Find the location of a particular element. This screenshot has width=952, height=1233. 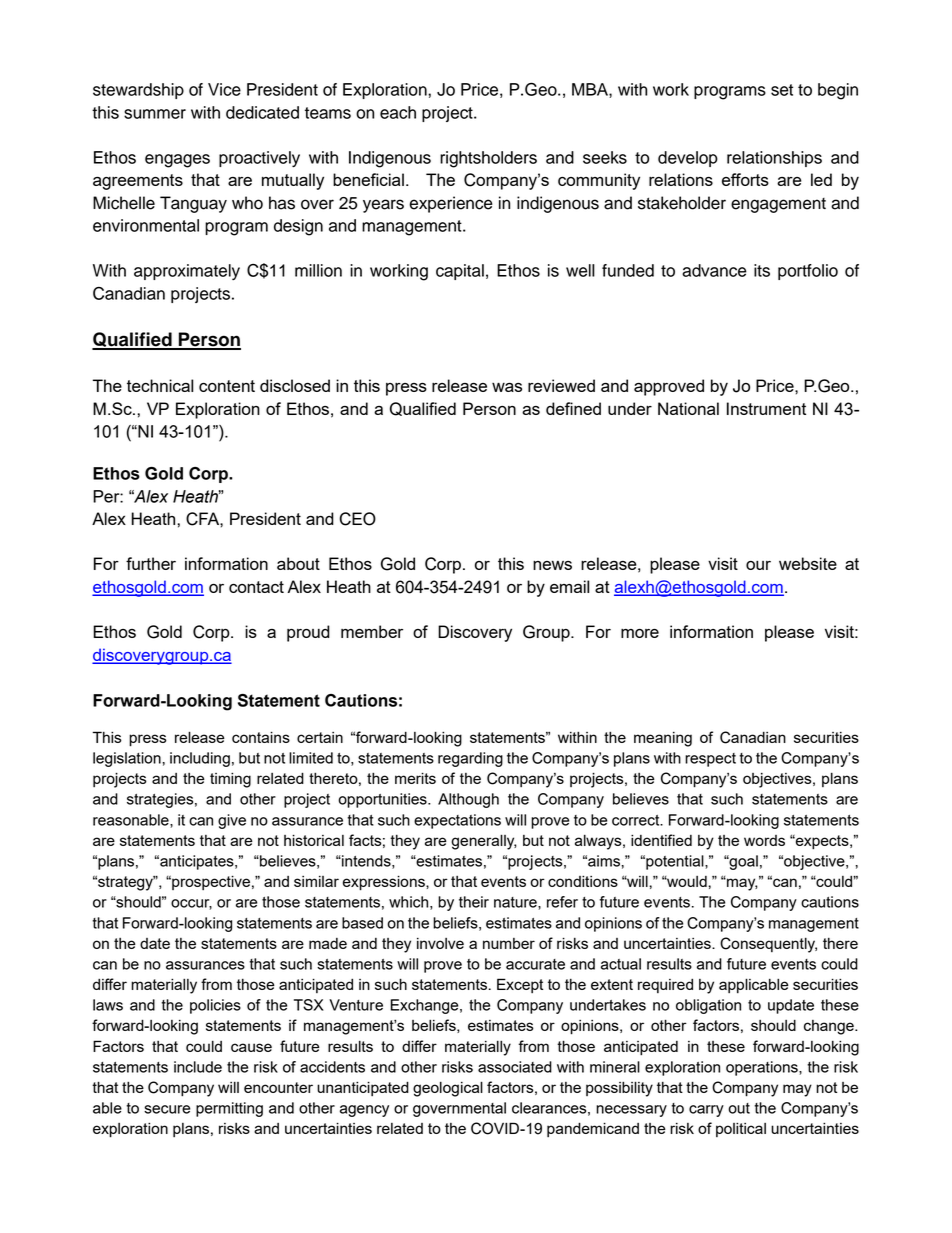

geological is located at coordinates (448, 1089).
